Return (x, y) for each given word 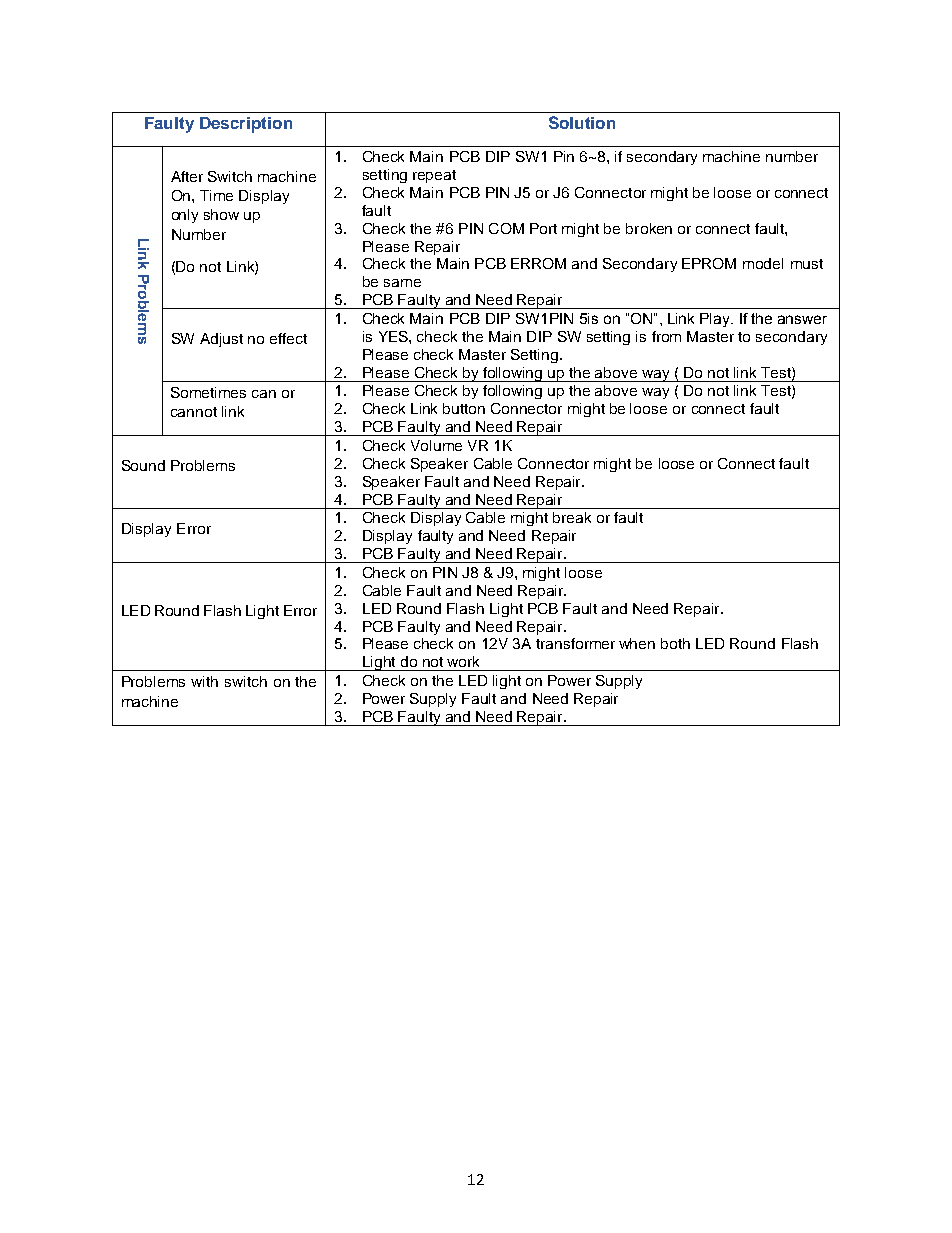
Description (246, 125)
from (666, 336)
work (463, 661)
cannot (194, 412)
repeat (434, 176)
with (204, 681)
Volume (436, 445)
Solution (582, 122)
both (675, 643)
